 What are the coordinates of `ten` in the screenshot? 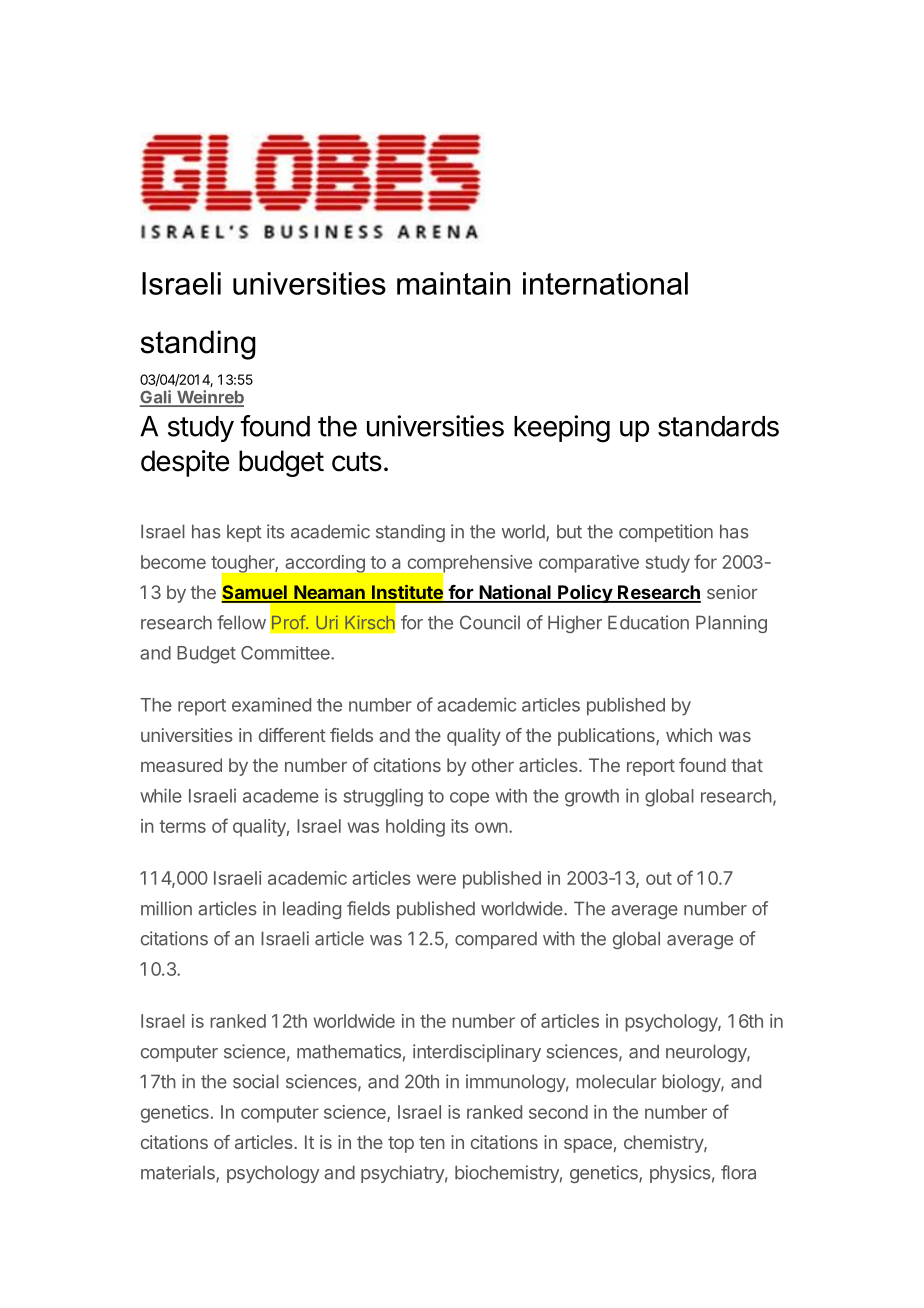 It's located at (432, 1142).
